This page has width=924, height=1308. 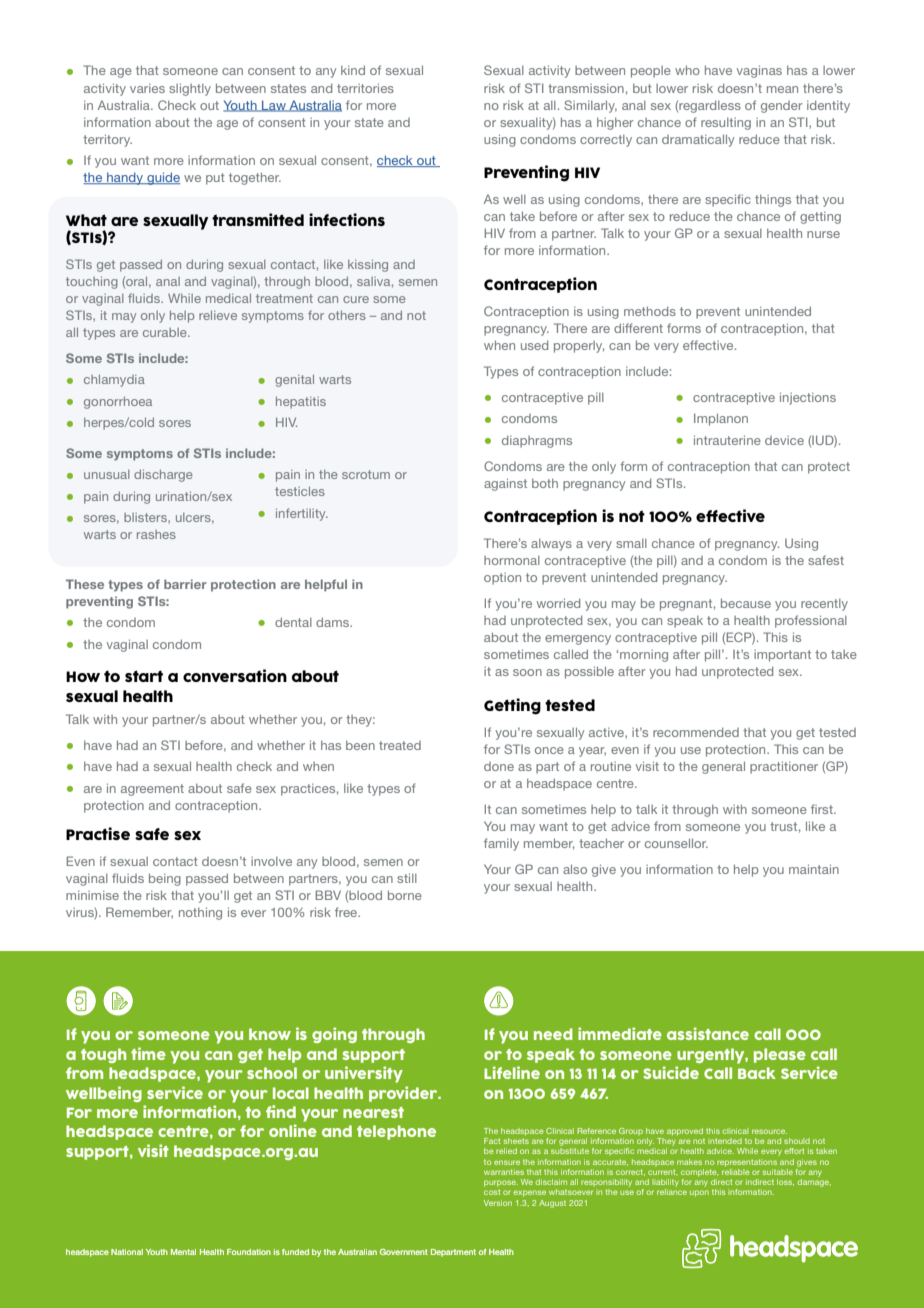 I want to click on online, so click(x=293, y=1130).
